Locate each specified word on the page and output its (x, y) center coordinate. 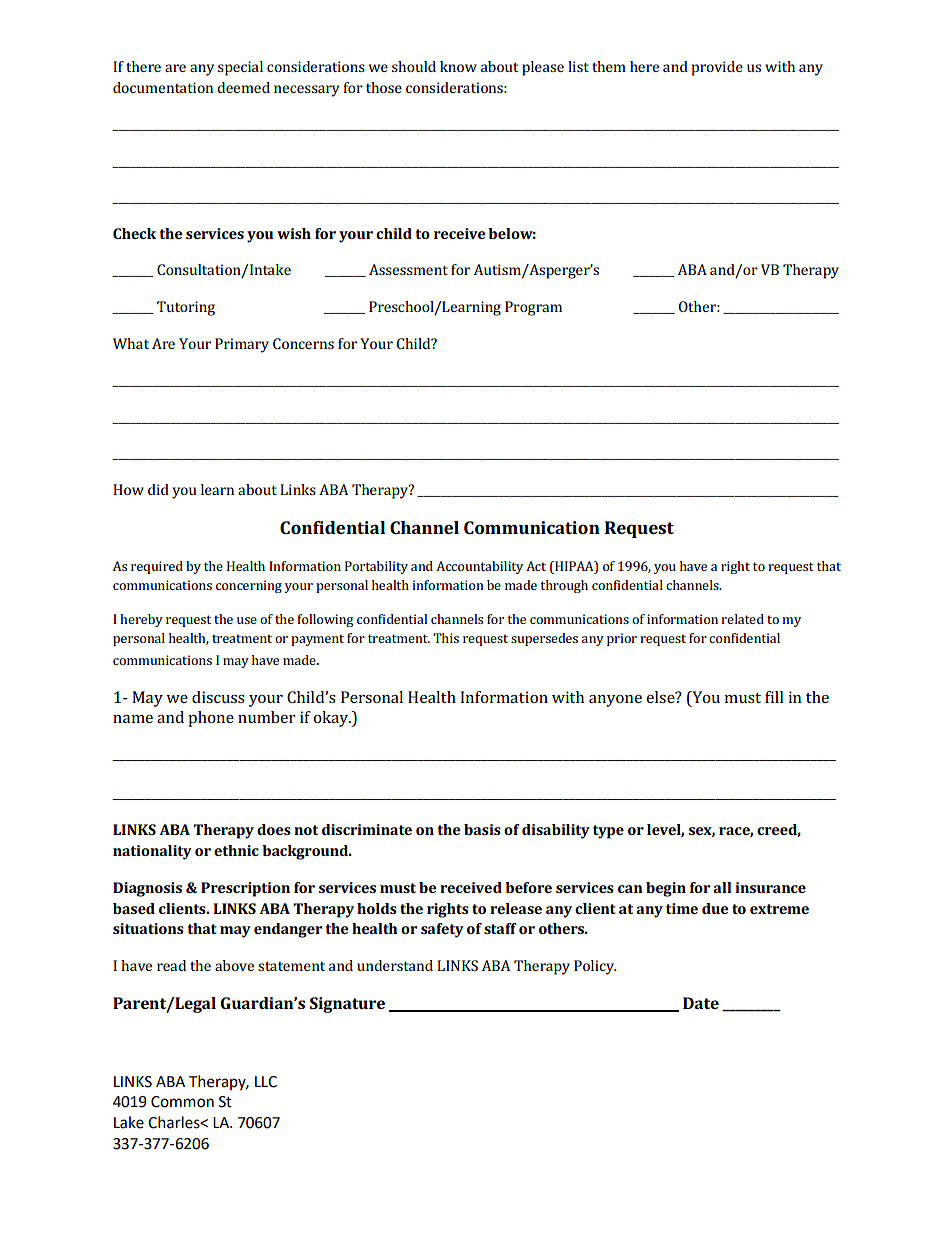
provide (717, 68)
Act (536, 566)
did (158, 489)
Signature (347, 1005)
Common (182, 1102)
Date (701, 1003)
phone (211, 719)
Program (533, 308)
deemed (243, 87)
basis (482, 829)
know (458, 66)
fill (774, 697)
